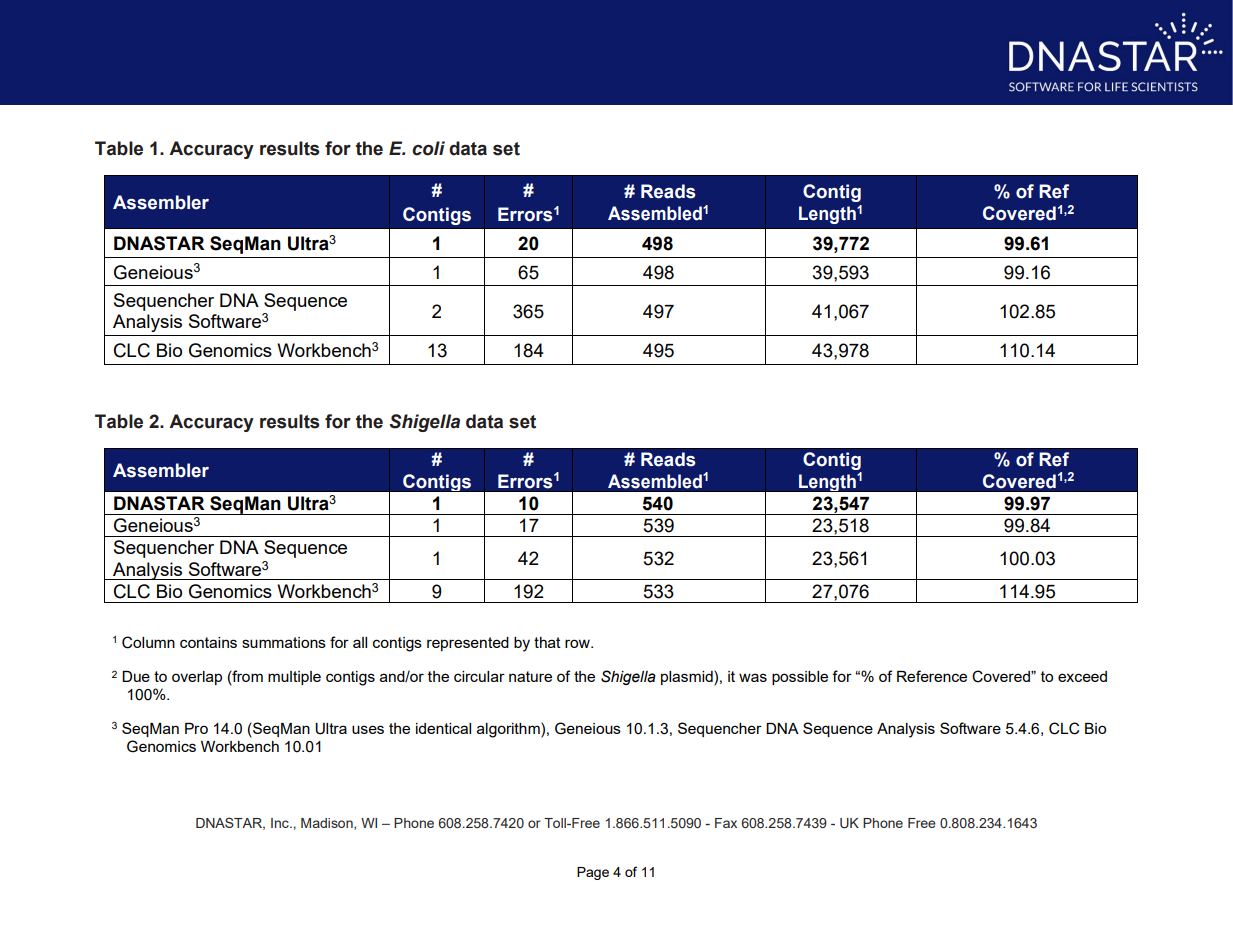 Image resolution: width=1233 pixels, height=952 pixels. I want to click on row, so click(578, 643).
